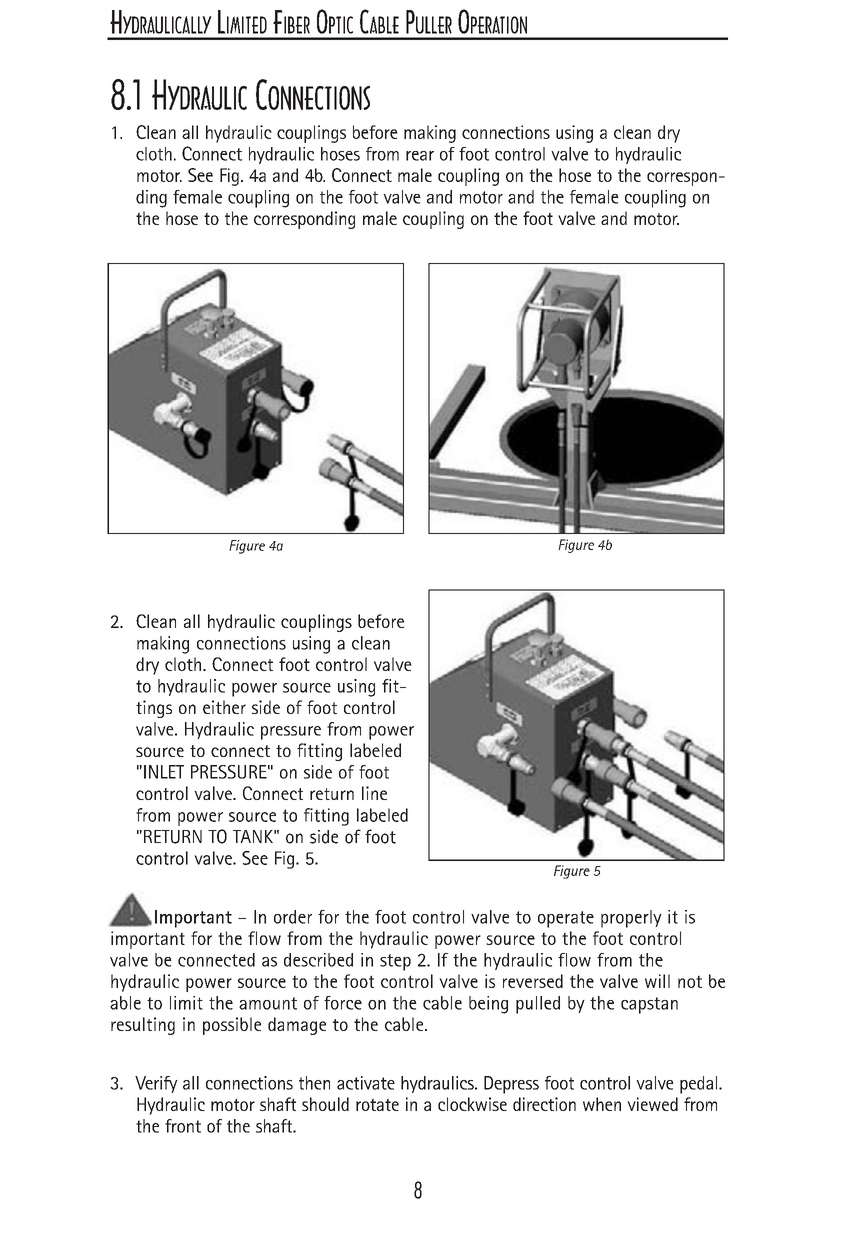 The image size is (853, 1240). I want to click on line, so click(374, 793).
